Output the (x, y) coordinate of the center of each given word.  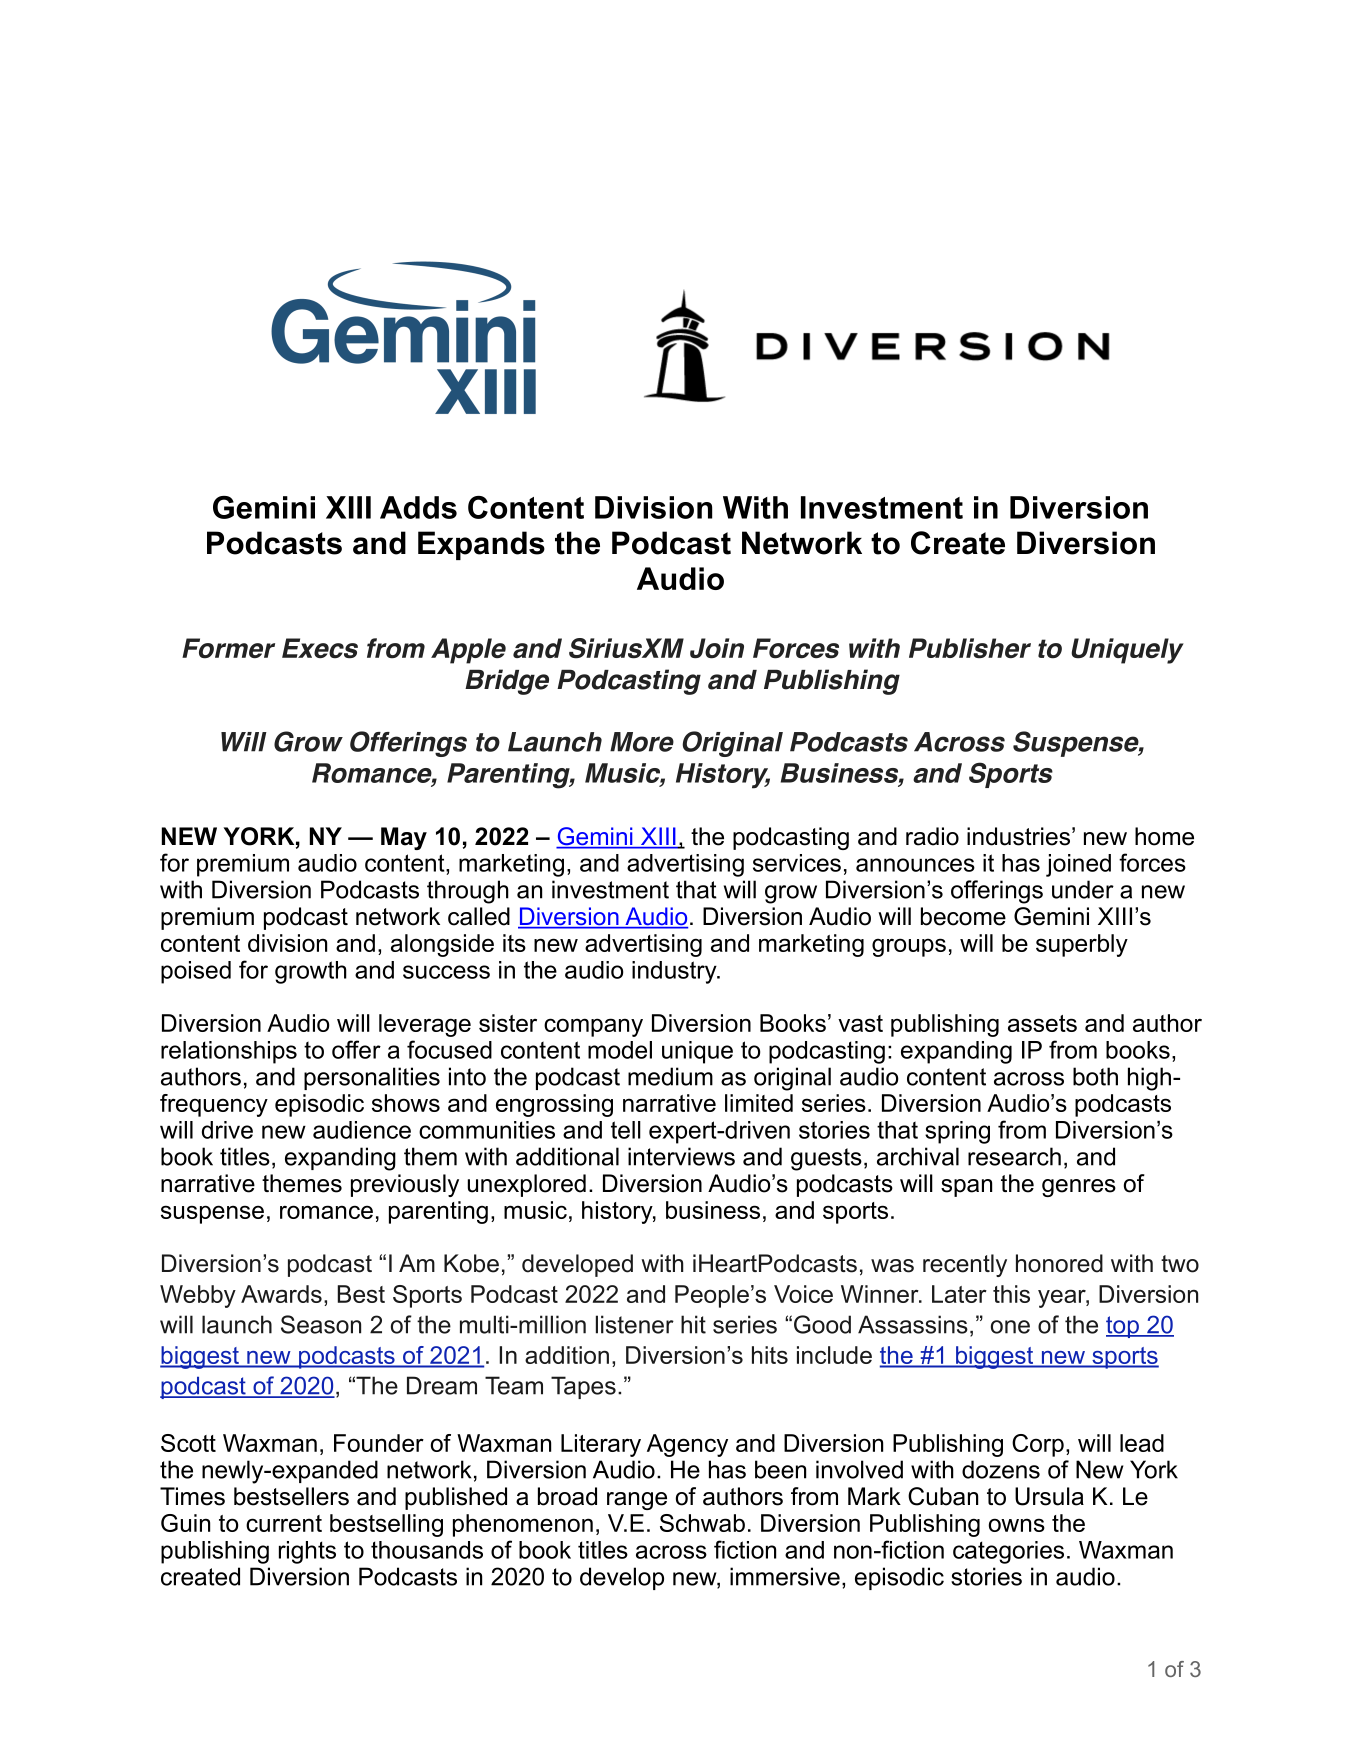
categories (1008, 1552)
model (620, 1050)
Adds (418, 507)
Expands (481, 545)
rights (307, 1552)
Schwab (702, 1523)
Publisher (970, 648)
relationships (229, 1052)
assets (1042, 1023)
